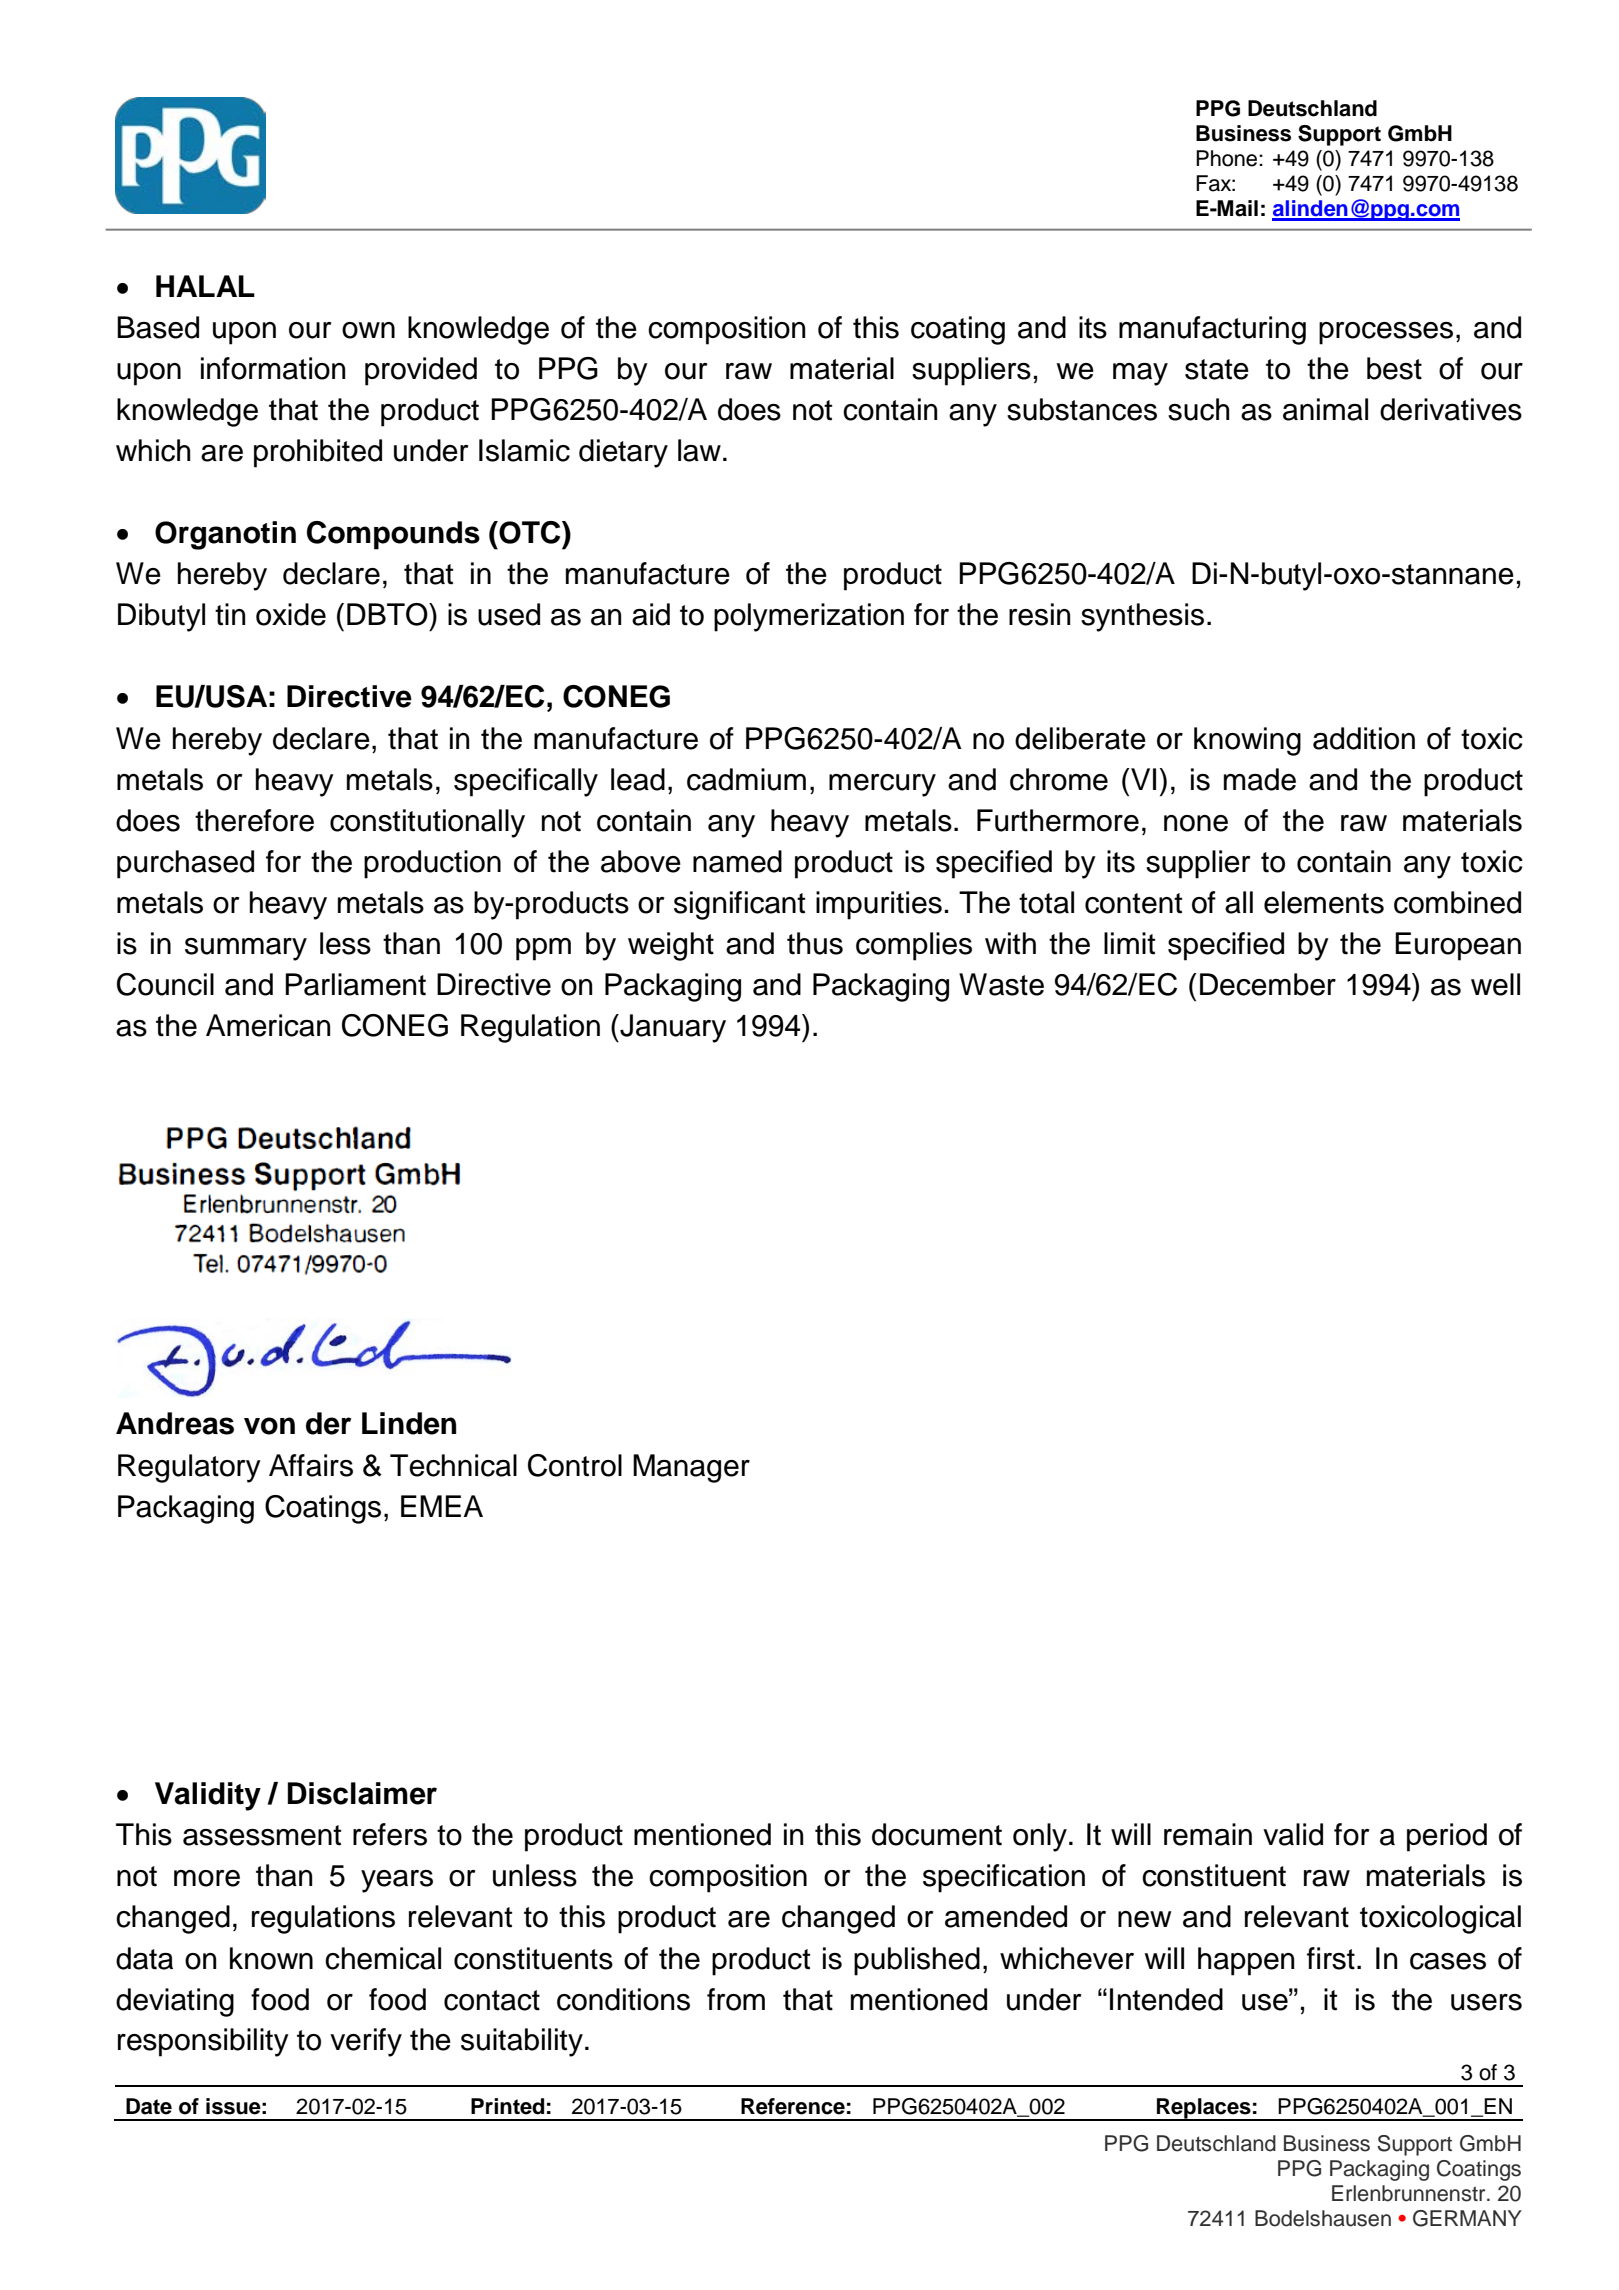 Image resolution: width=1619 pixels, height=2290 pixels. What do you see at coordinates (366, 2042) in the screenshot?
I see `verify` at bounding box center [366, 2042].
